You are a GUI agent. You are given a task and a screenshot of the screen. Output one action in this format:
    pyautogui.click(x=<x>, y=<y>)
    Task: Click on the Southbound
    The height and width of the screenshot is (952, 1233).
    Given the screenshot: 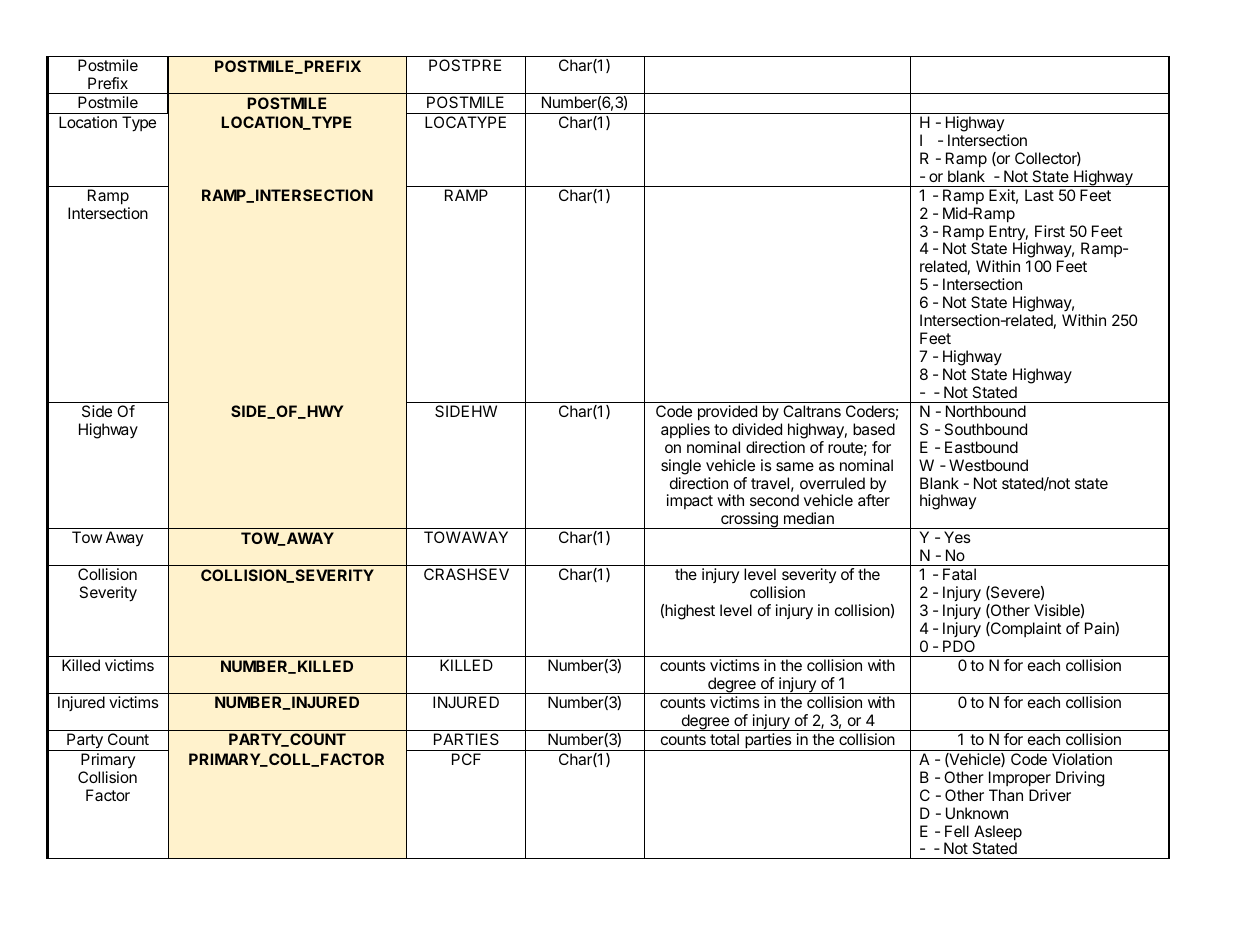 What is the action you would take?
    pyautogui.click(x=985, y=429)
